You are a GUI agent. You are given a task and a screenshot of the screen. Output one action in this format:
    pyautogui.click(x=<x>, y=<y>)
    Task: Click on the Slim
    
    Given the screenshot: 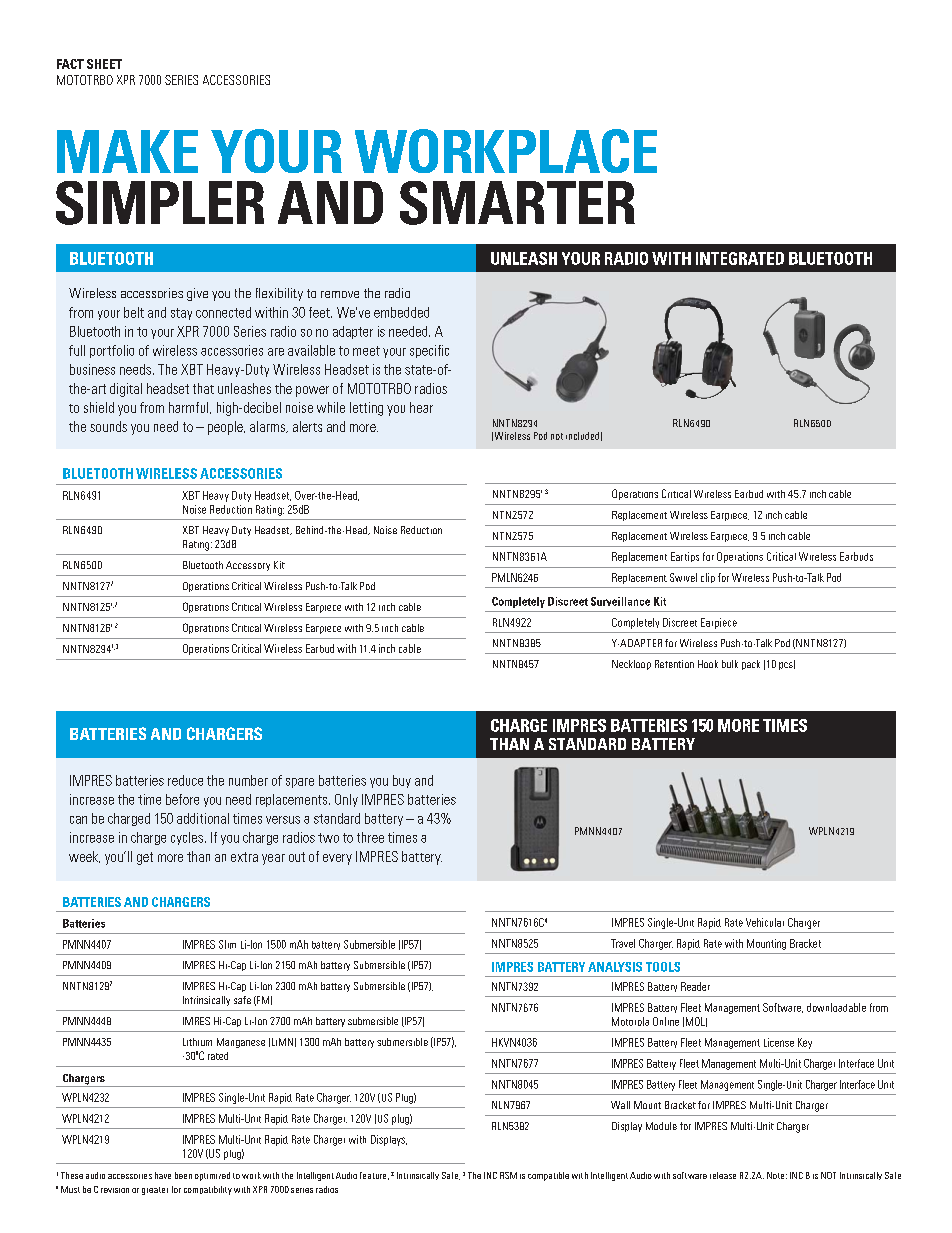 What is the action you would take?
    pyautogui.click(x=227, y=944)
